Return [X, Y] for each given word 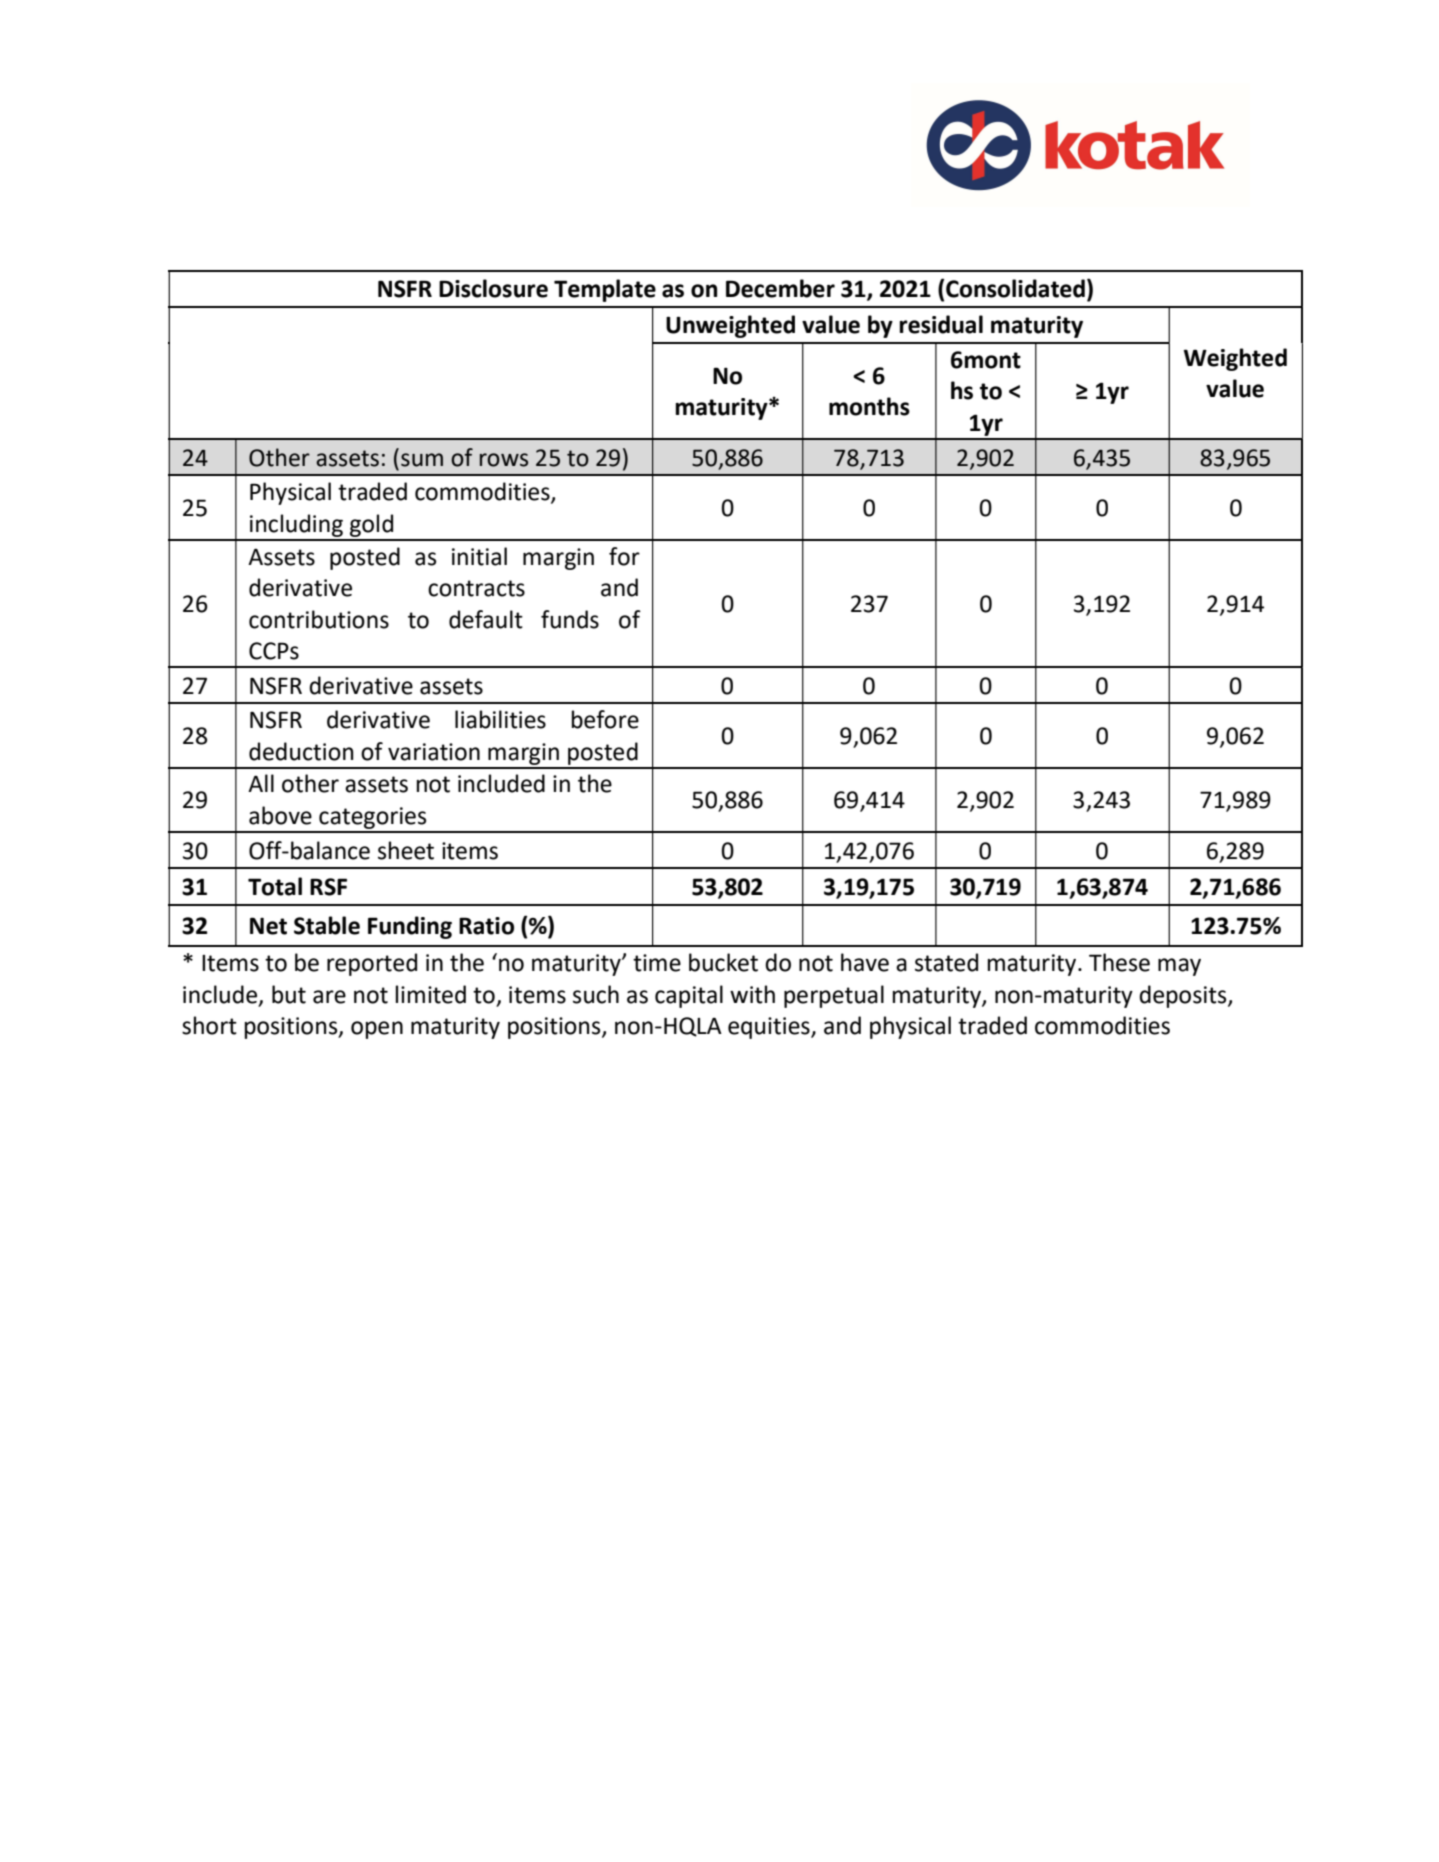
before [605, 719]
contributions [319, 619]
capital [689, 996]
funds [570, 619]
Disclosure [493, 288]
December [780, 288]
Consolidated [1015, 288]
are [329, 997]
